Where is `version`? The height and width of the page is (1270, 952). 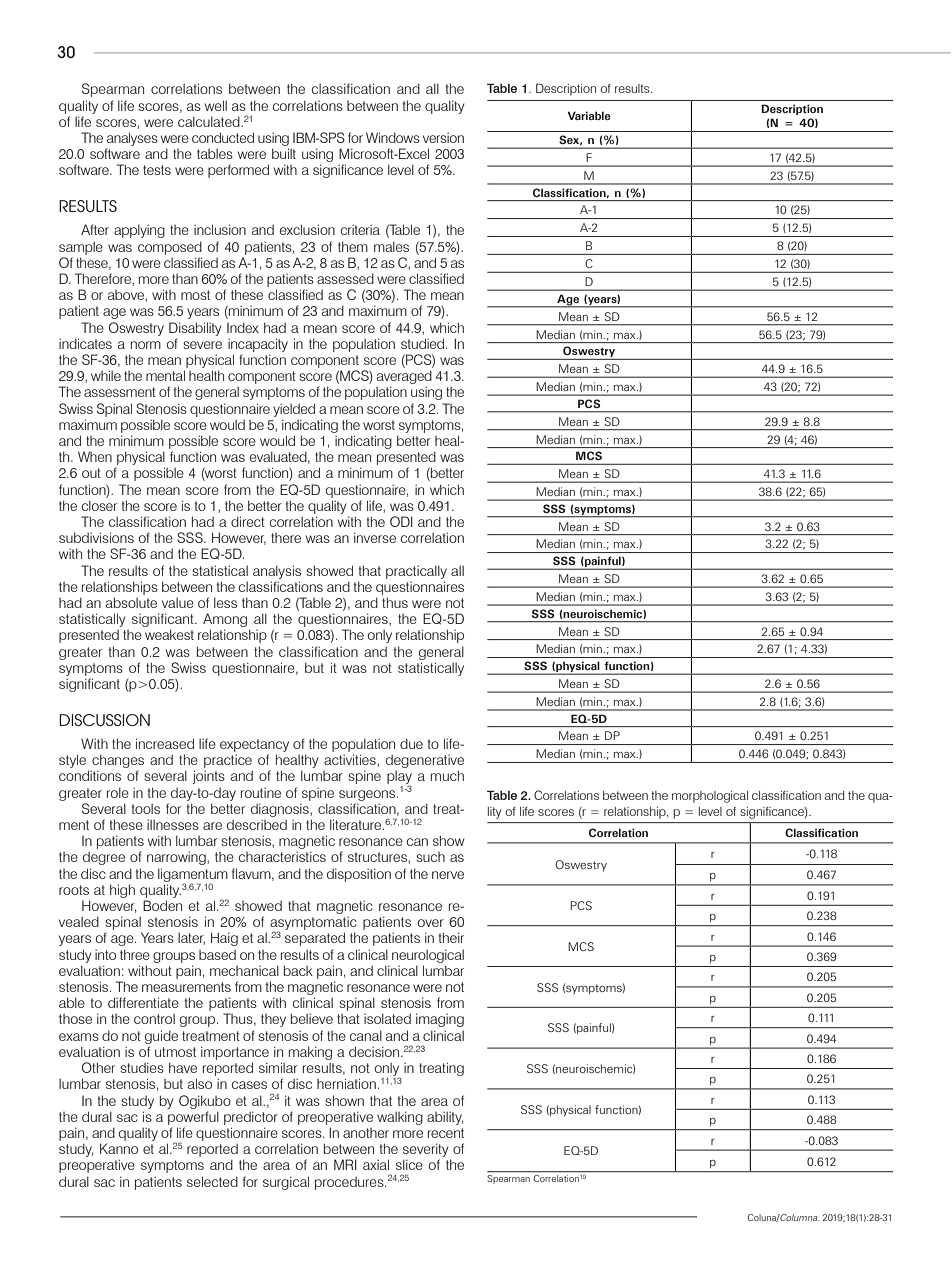 version is located at coordinates (443, 138).
